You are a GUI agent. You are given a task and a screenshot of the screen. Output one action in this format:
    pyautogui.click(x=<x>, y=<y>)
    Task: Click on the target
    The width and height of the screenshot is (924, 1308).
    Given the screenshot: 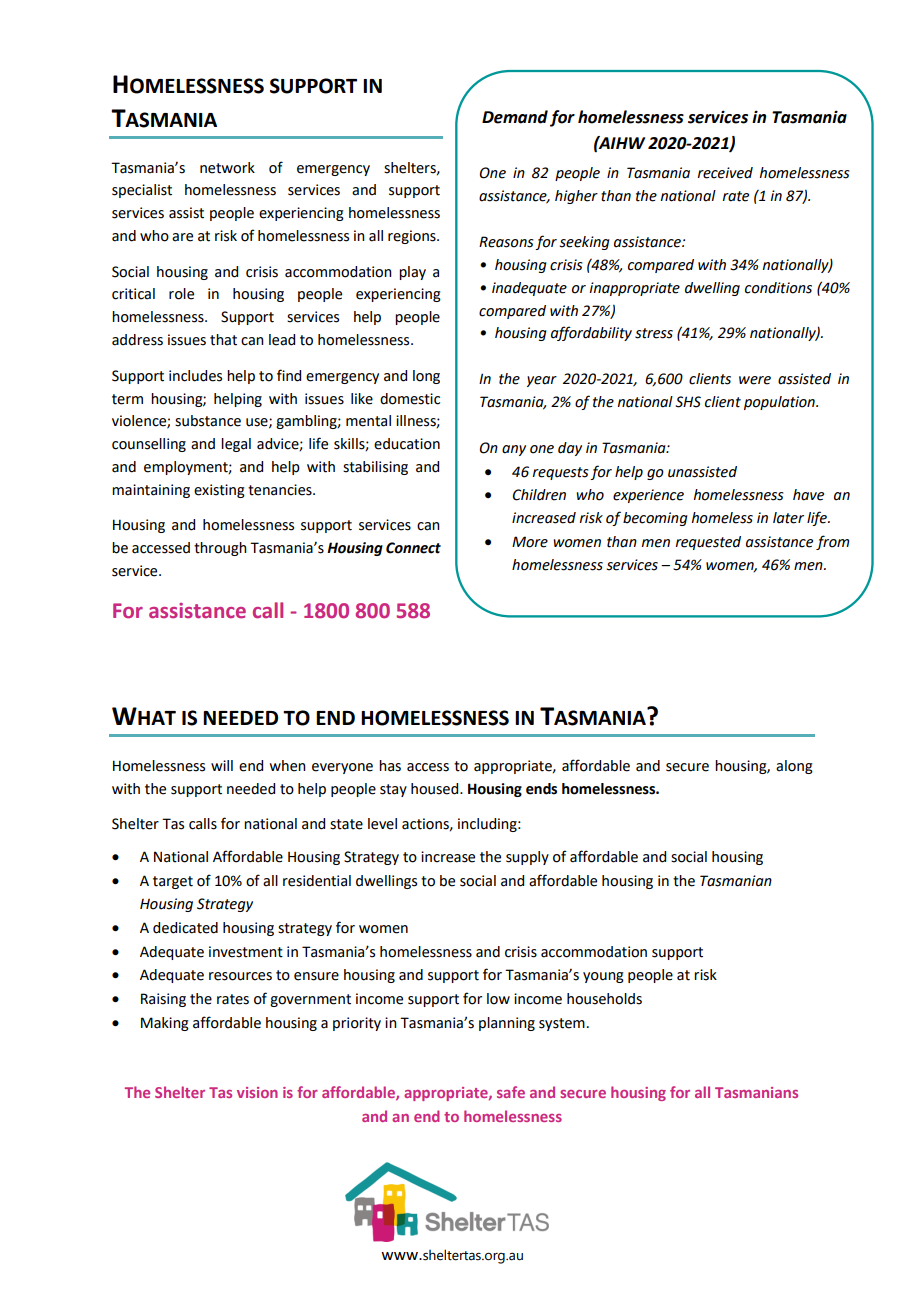 What is the action you would take?
    pyautogui.click(x=173, y=882)
